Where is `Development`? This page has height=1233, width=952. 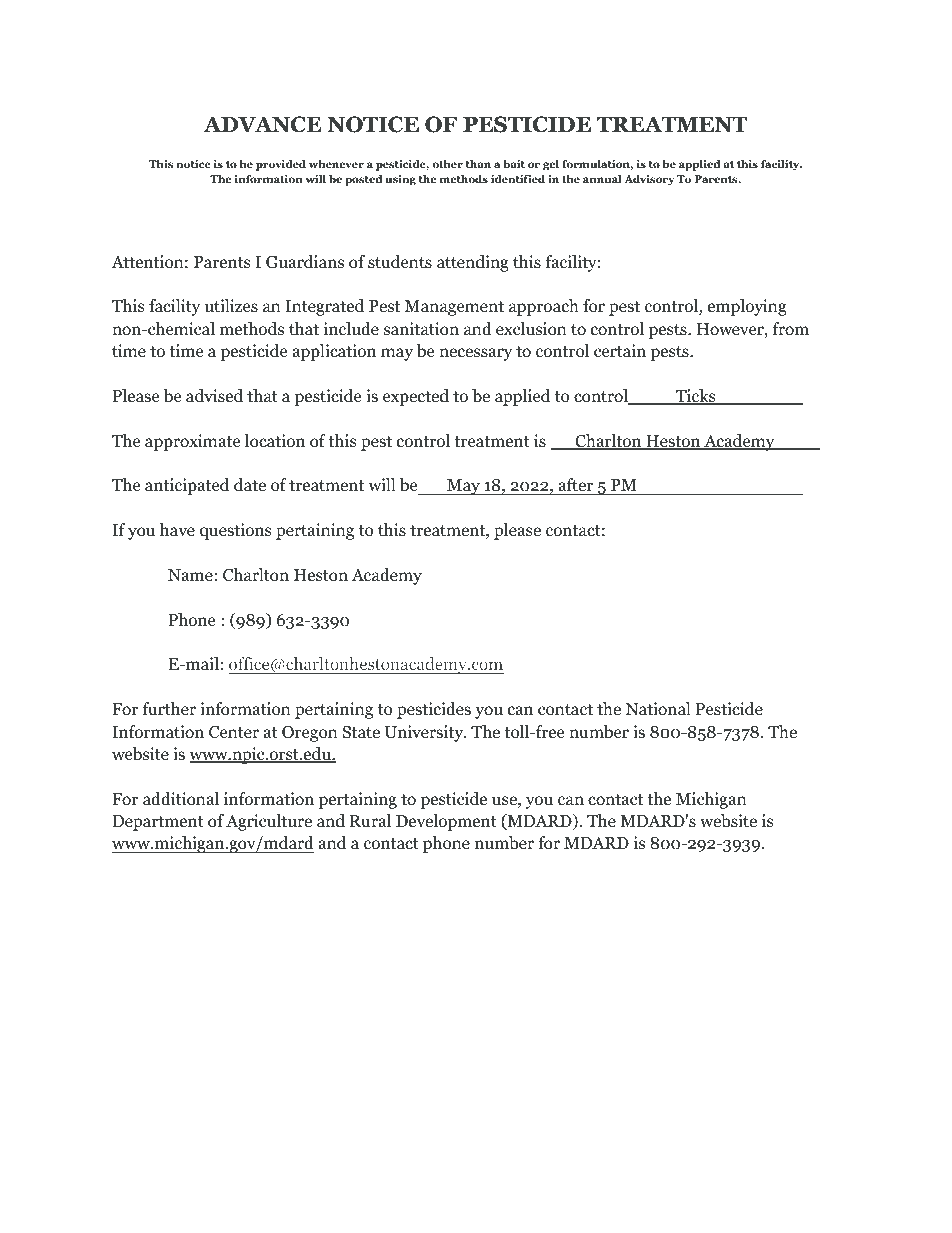
Development is located at coordinates (446, 822).
